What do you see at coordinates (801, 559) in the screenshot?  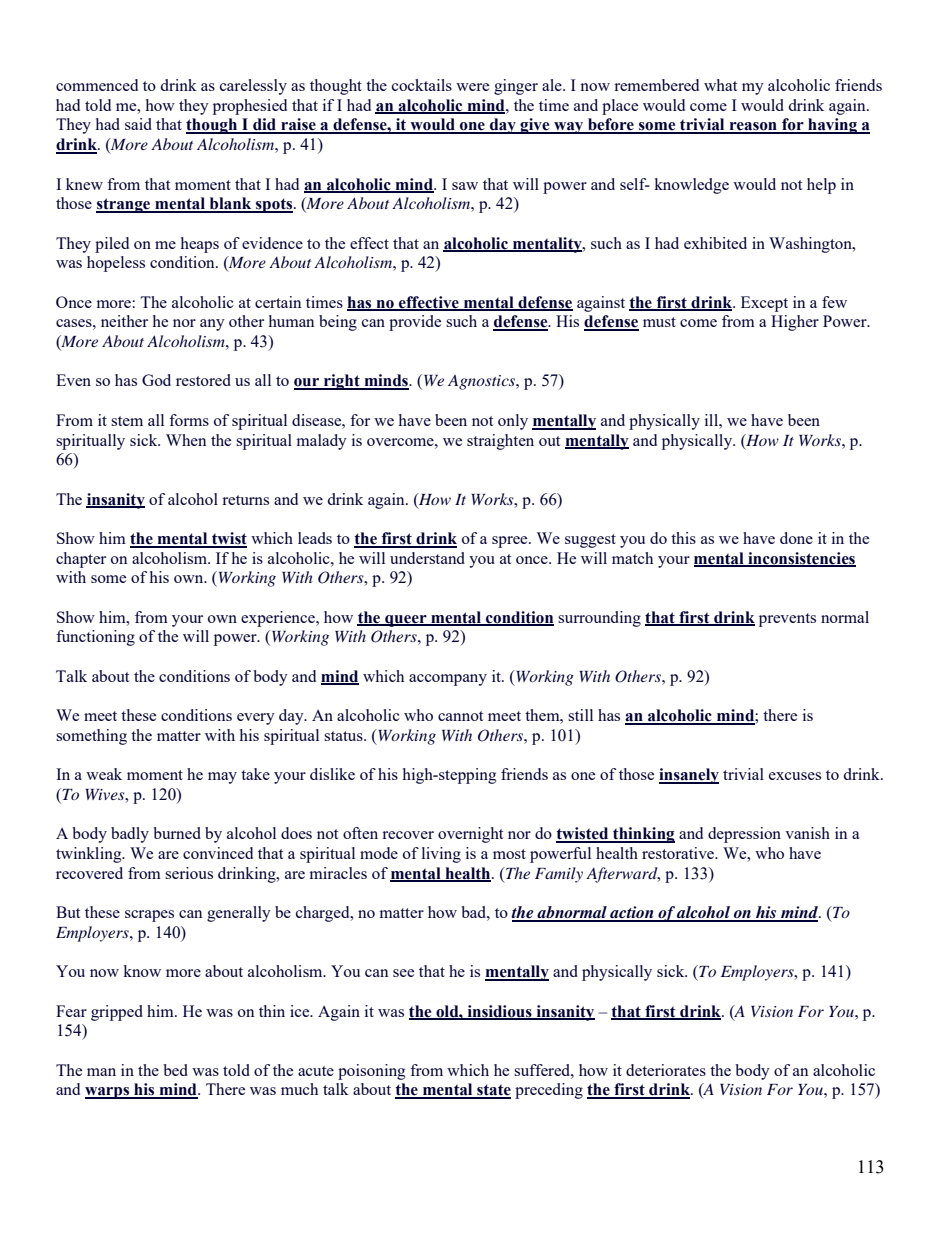 I see `inconsistencies` at bounding box center [801, 559].
